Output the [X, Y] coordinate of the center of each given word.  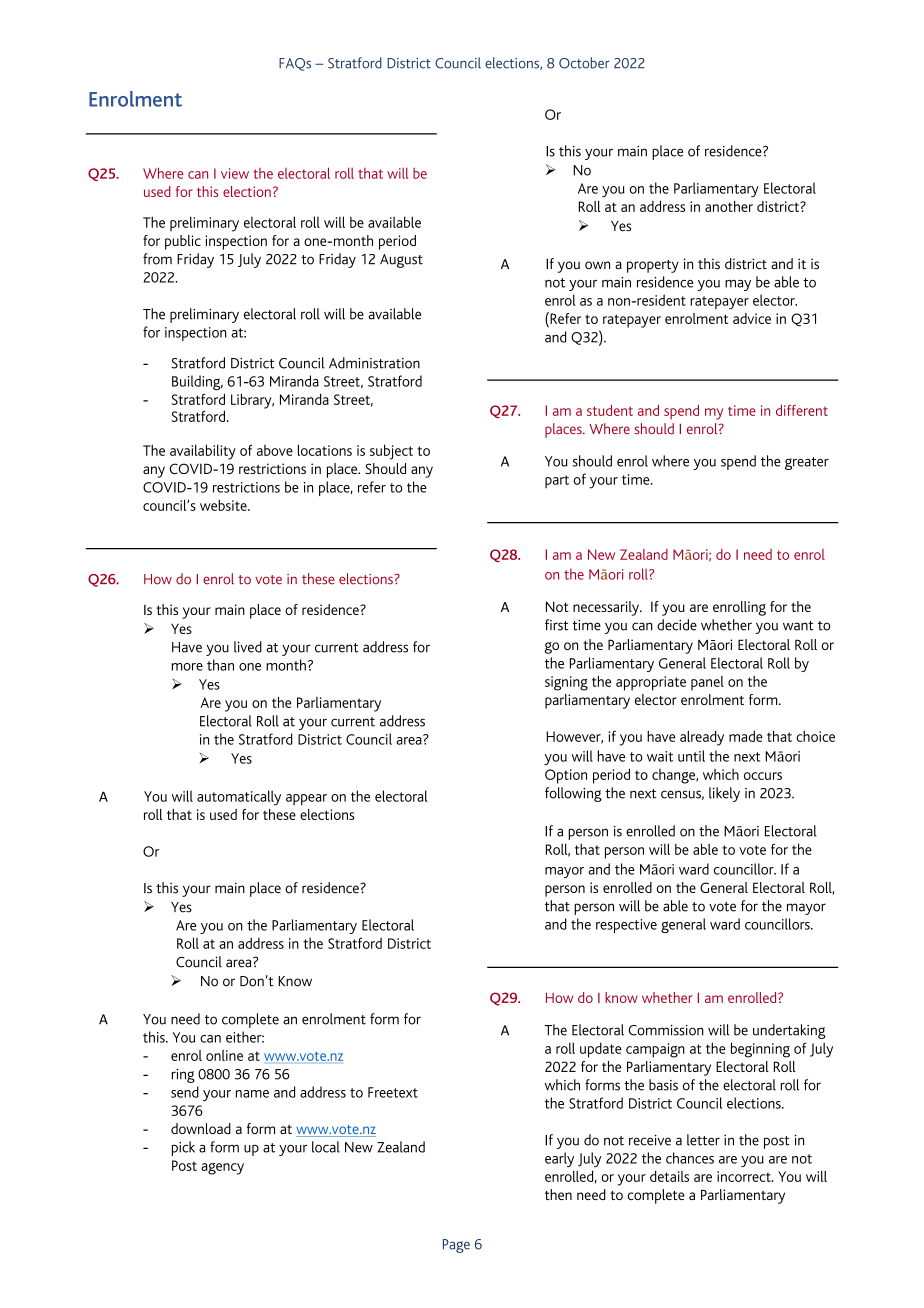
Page [456, 1246]
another [729, 206]
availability [203, 452]
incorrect [745, 1176]
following [573, 794]
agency [222, 1169]
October [584, 63]
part [557, 481]
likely [724, 794]
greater [807, 463]
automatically [239, 798]
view [235, 173]
